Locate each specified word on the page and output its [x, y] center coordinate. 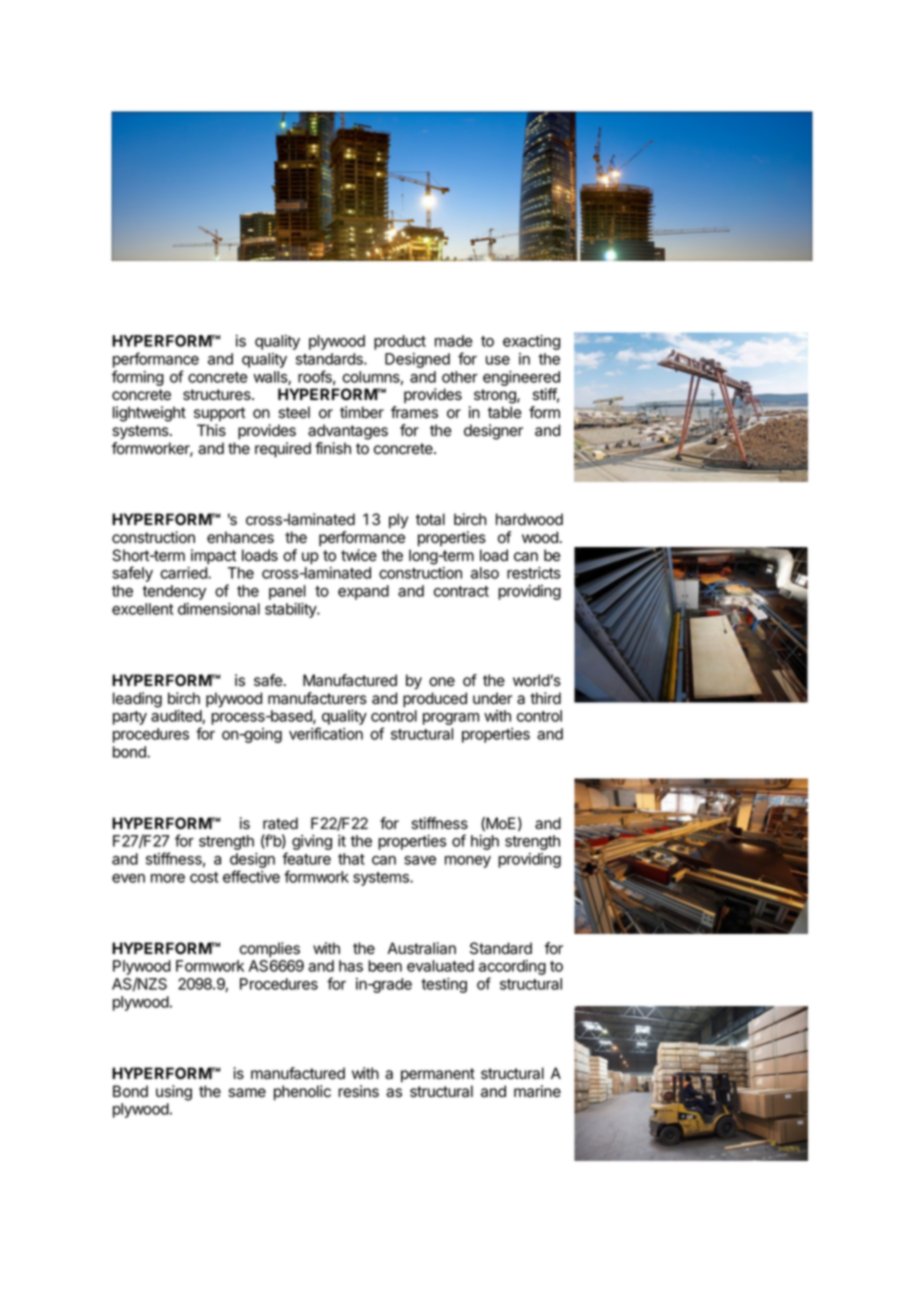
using [174, 1093]
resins [358, 1091]
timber [362, 412]
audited [177, 717]
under [492, 698]
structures [218, 395]
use [498, 360]
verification [326, 733]
